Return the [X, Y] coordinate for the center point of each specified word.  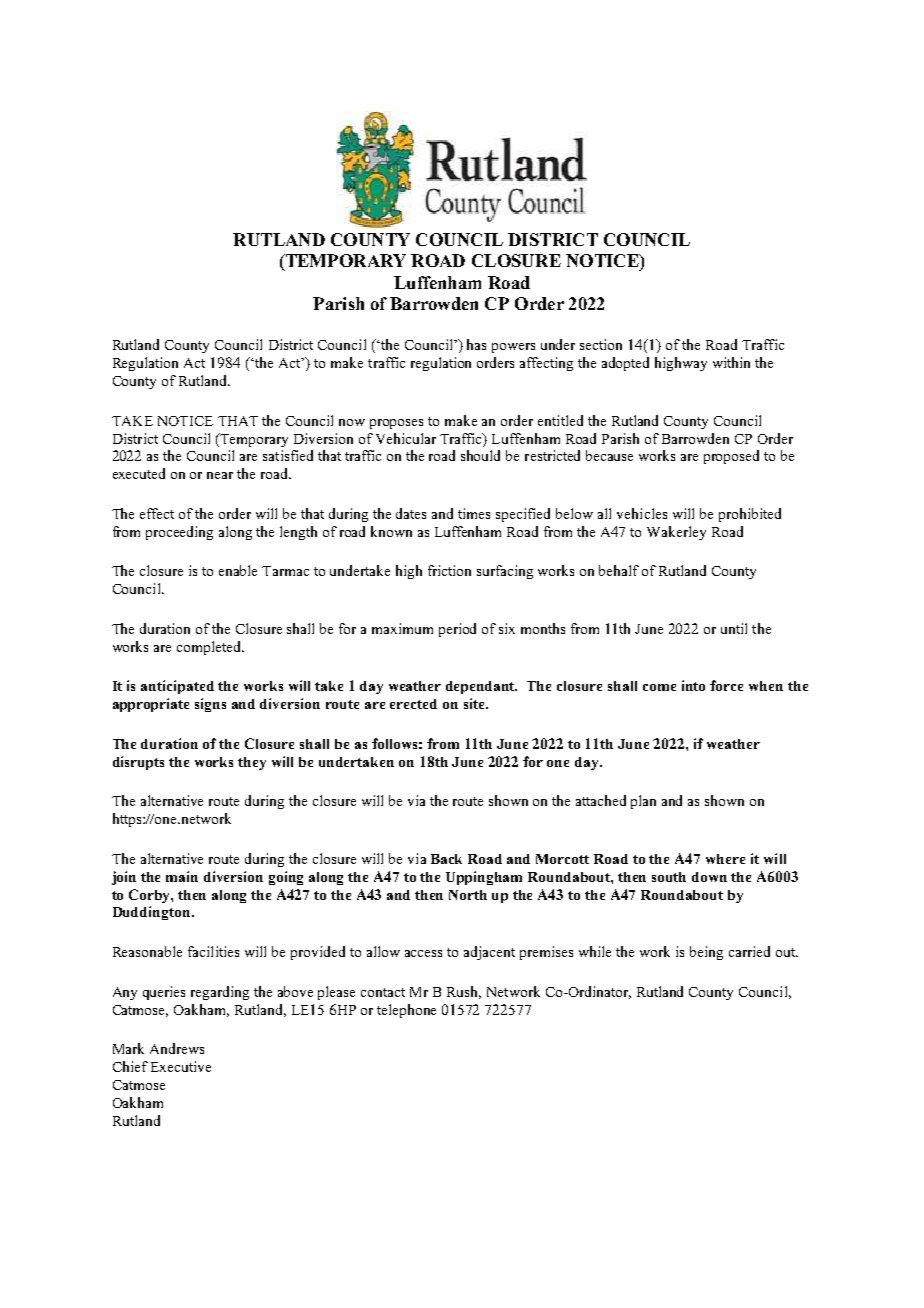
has [476, 344]
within [731, 362]
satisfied [288, 455]
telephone [406, 1011]
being [706, 953]
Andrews [177, 1048]
